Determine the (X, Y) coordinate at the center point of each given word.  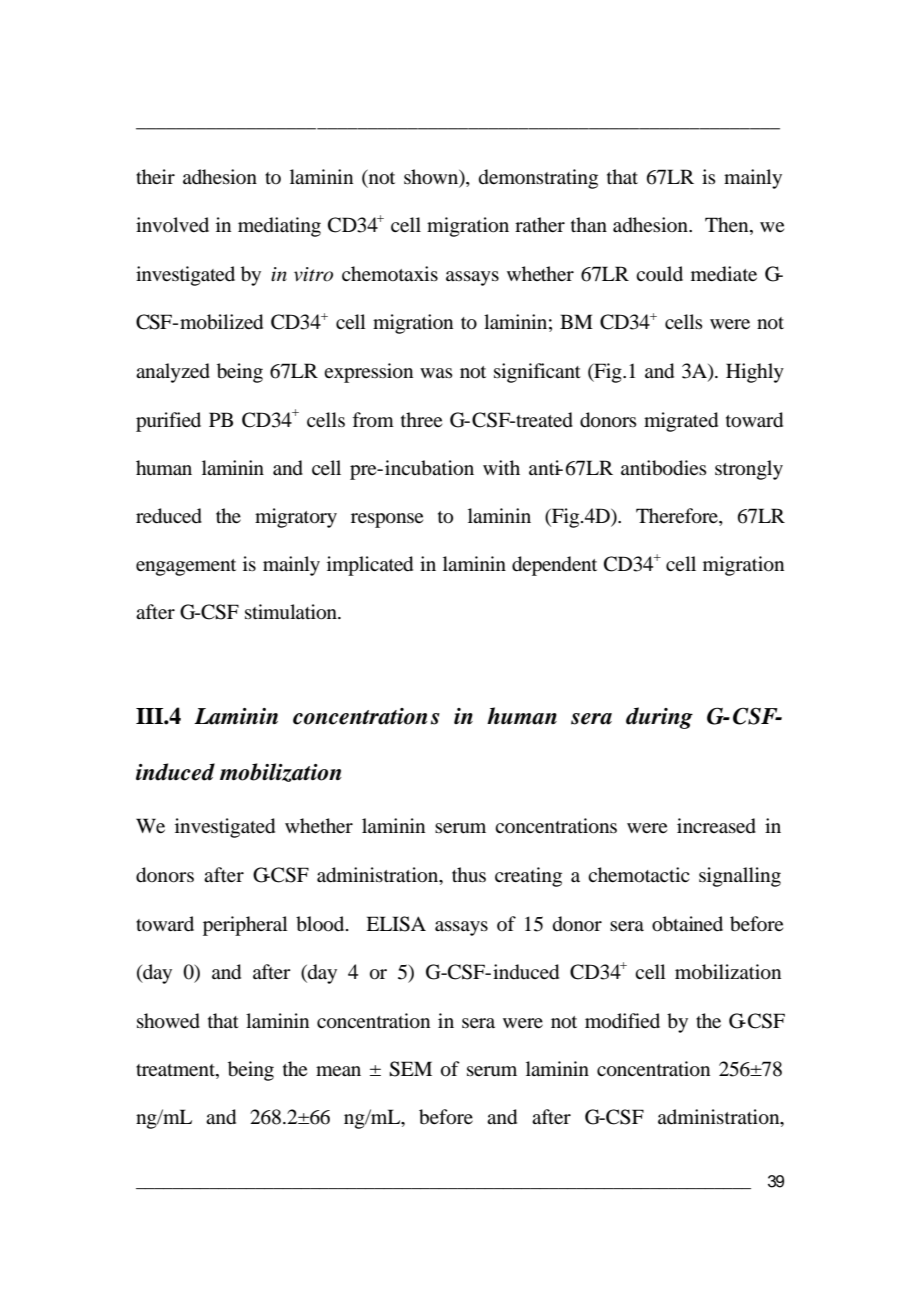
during (659, 718)
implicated (370, 566)
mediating (279, 227)
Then (728, 226)
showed (168, 1021)
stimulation (292, 612)
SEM (410, 1069)
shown (432, 177)
